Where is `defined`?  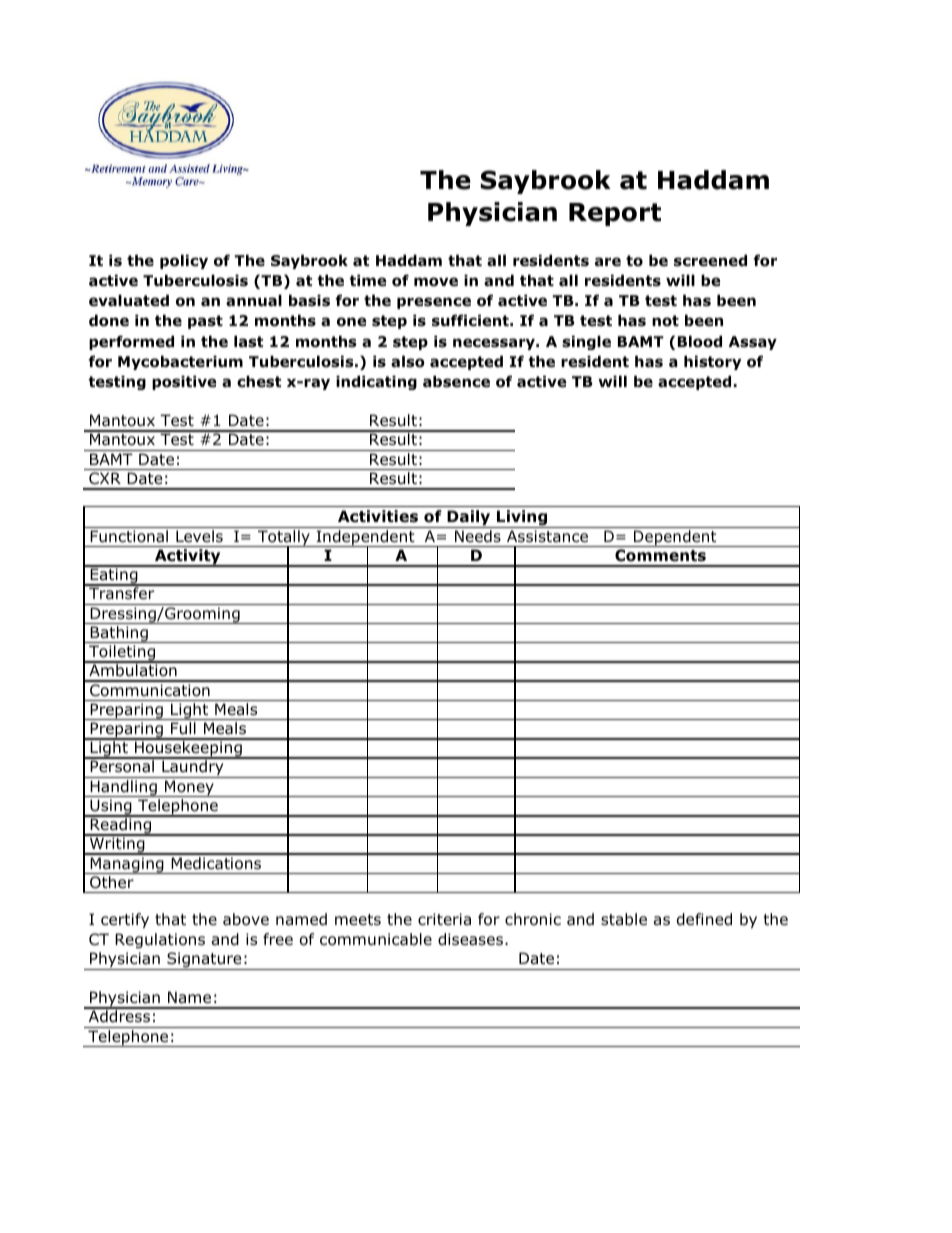
defined is located at coordinates (704, 919).
